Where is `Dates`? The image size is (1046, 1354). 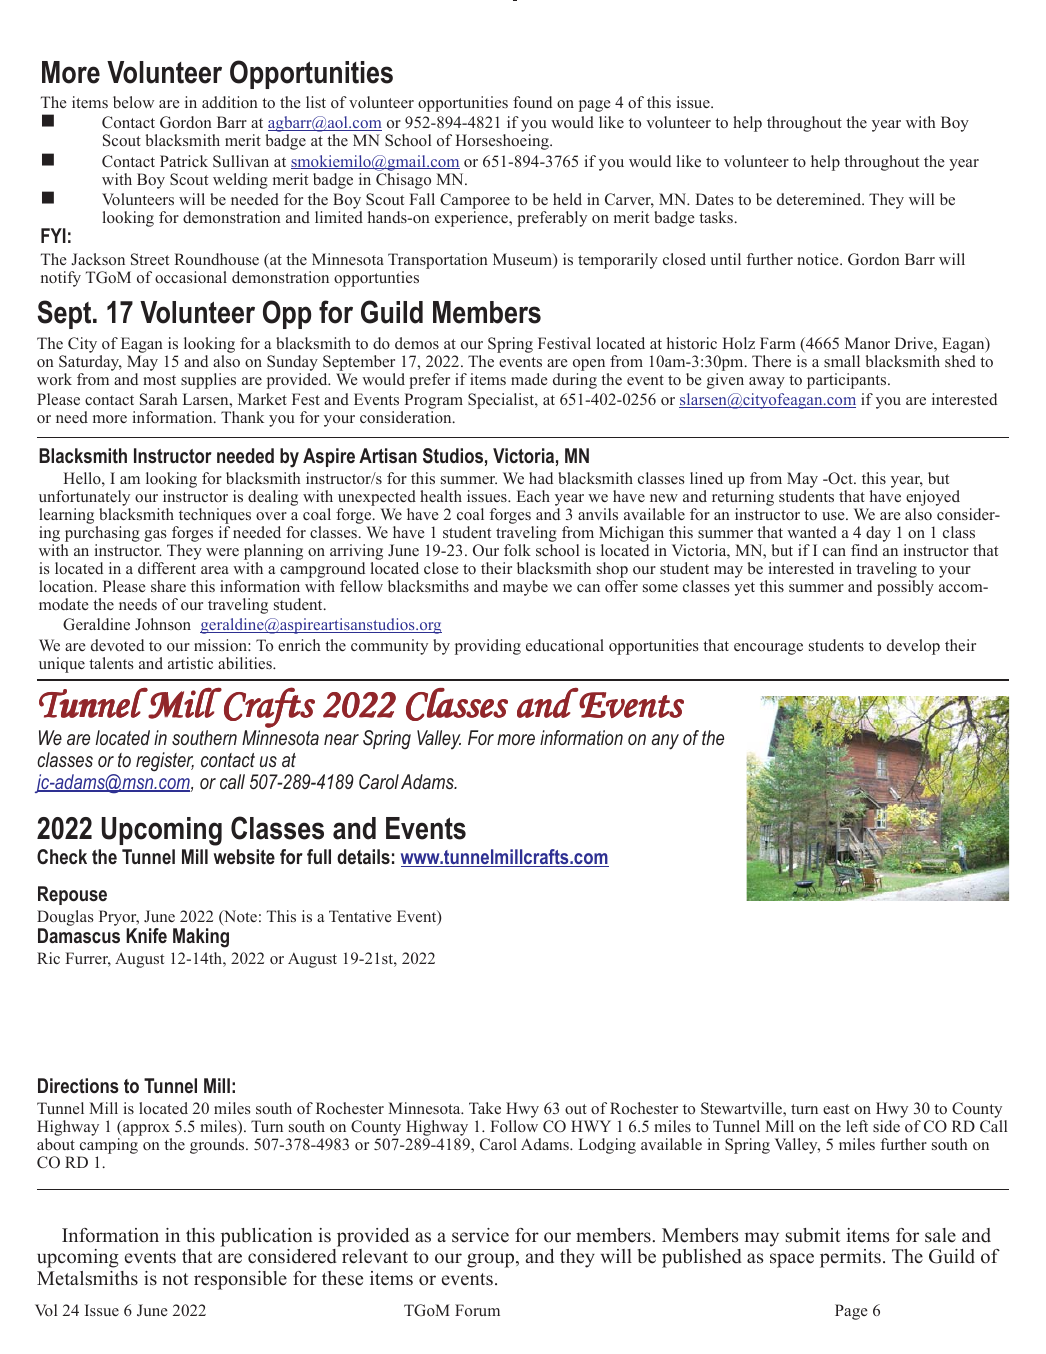 Dates is located at coordinates (714, 199).
